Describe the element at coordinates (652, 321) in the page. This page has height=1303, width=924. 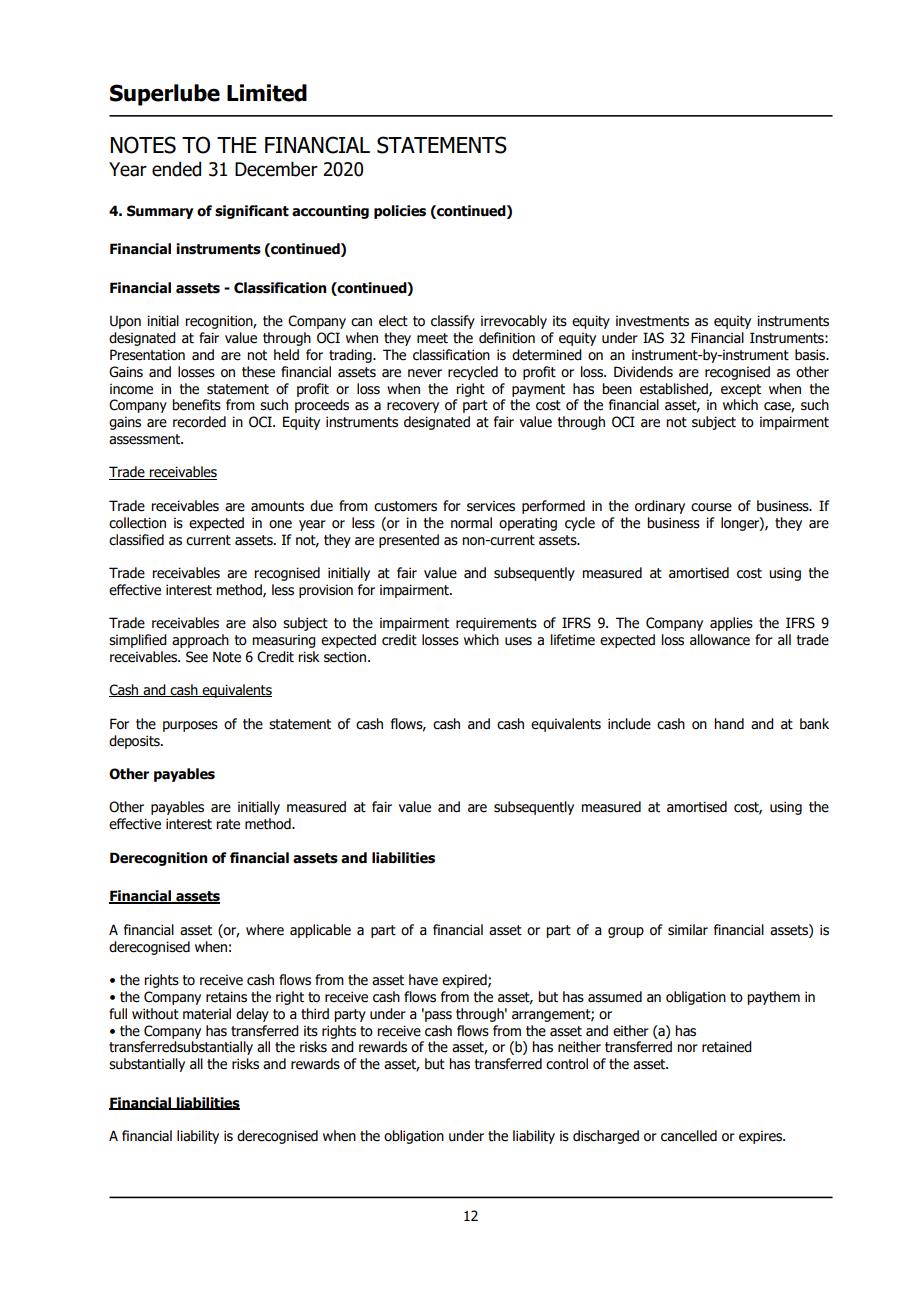
I see `investments` at that location.
